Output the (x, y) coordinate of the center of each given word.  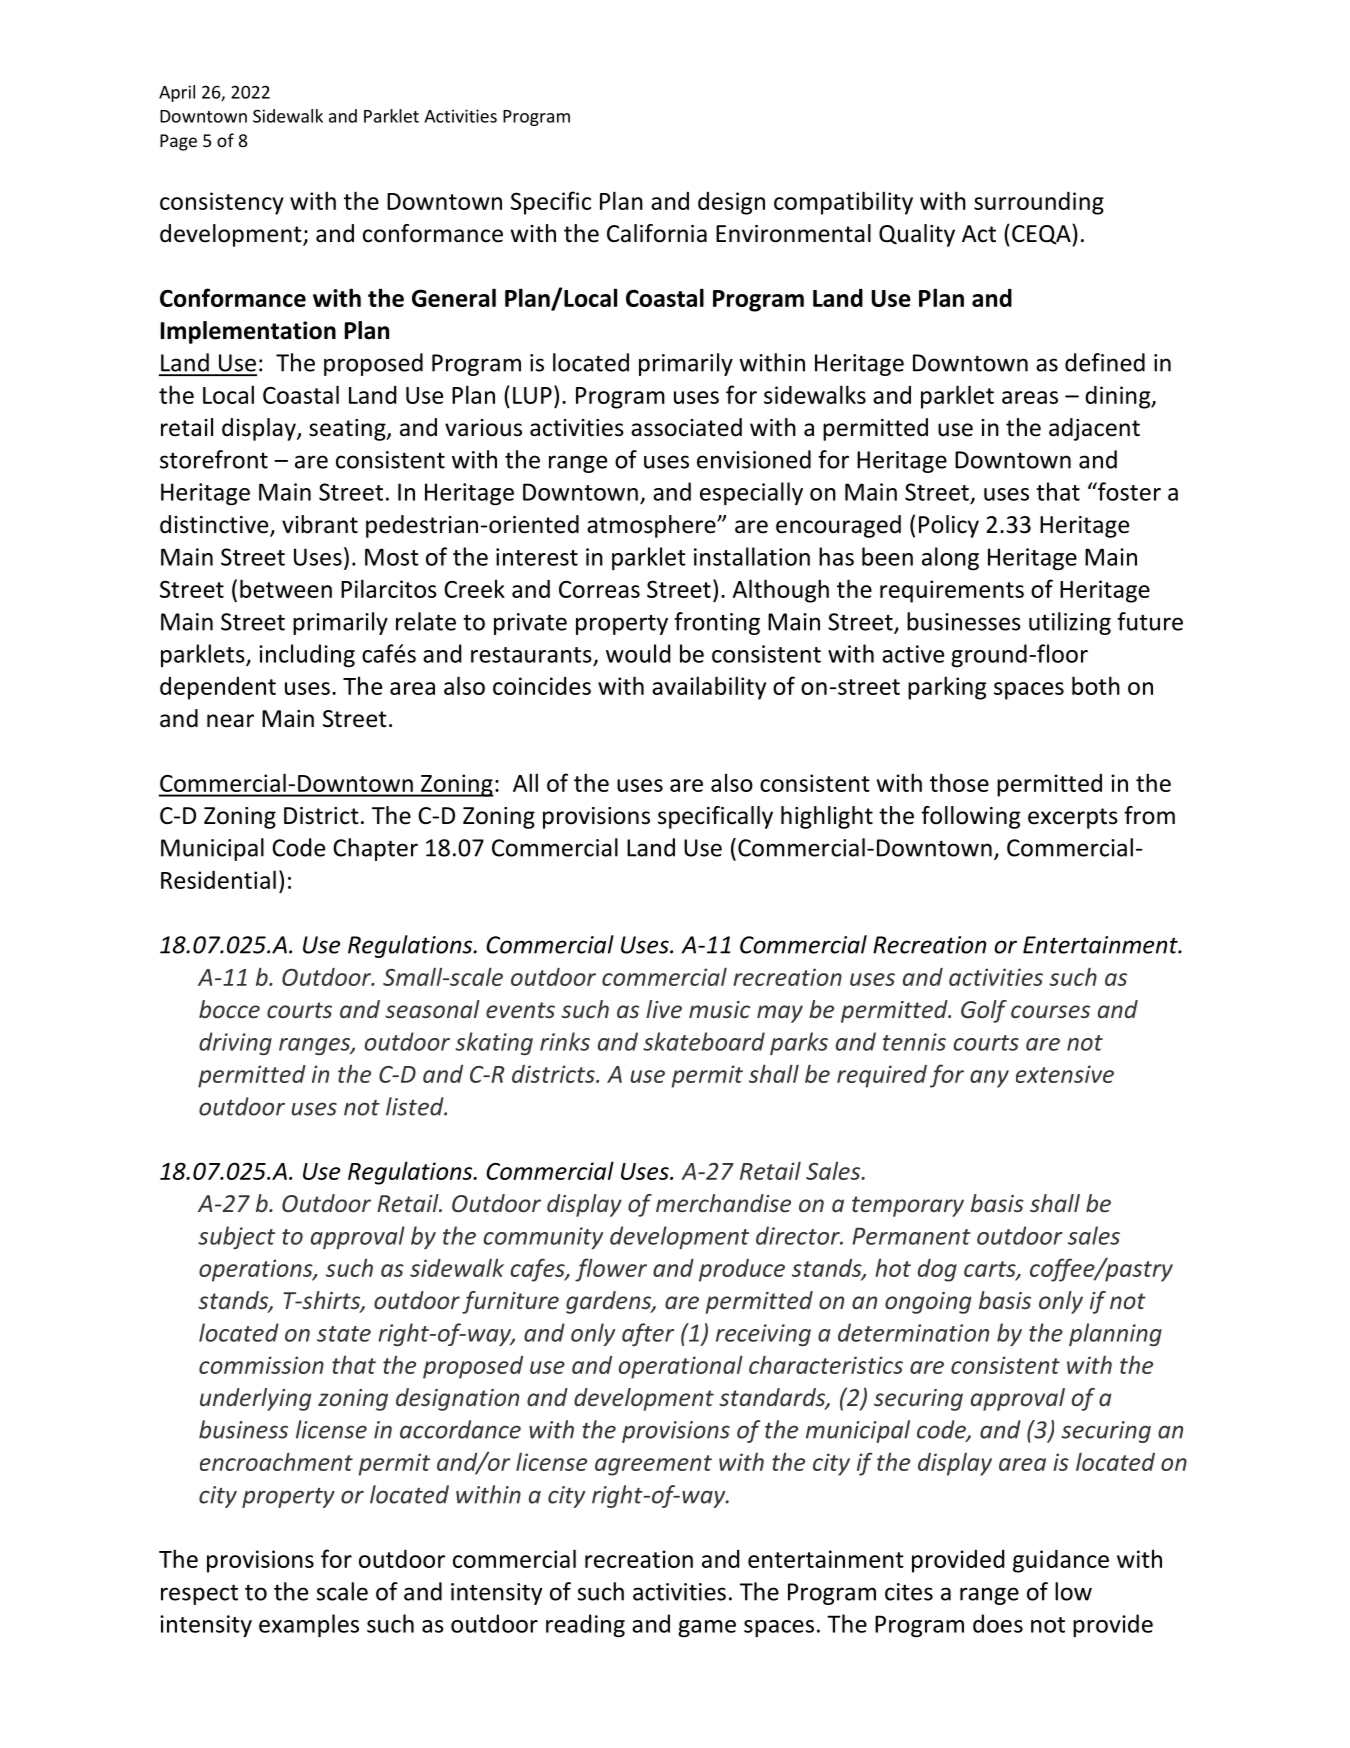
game (707, 1629)
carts (991, 1270)
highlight (827, 817)
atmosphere (652, 526)
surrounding (1039, 203)
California (657, 233)
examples (309, 1626)
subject (236, 1237)
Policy (949, 526)
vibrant (320, 524)
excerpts (1073, 818)
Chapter (375, 849)
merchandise (723, 1203)
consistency (222, 203)
